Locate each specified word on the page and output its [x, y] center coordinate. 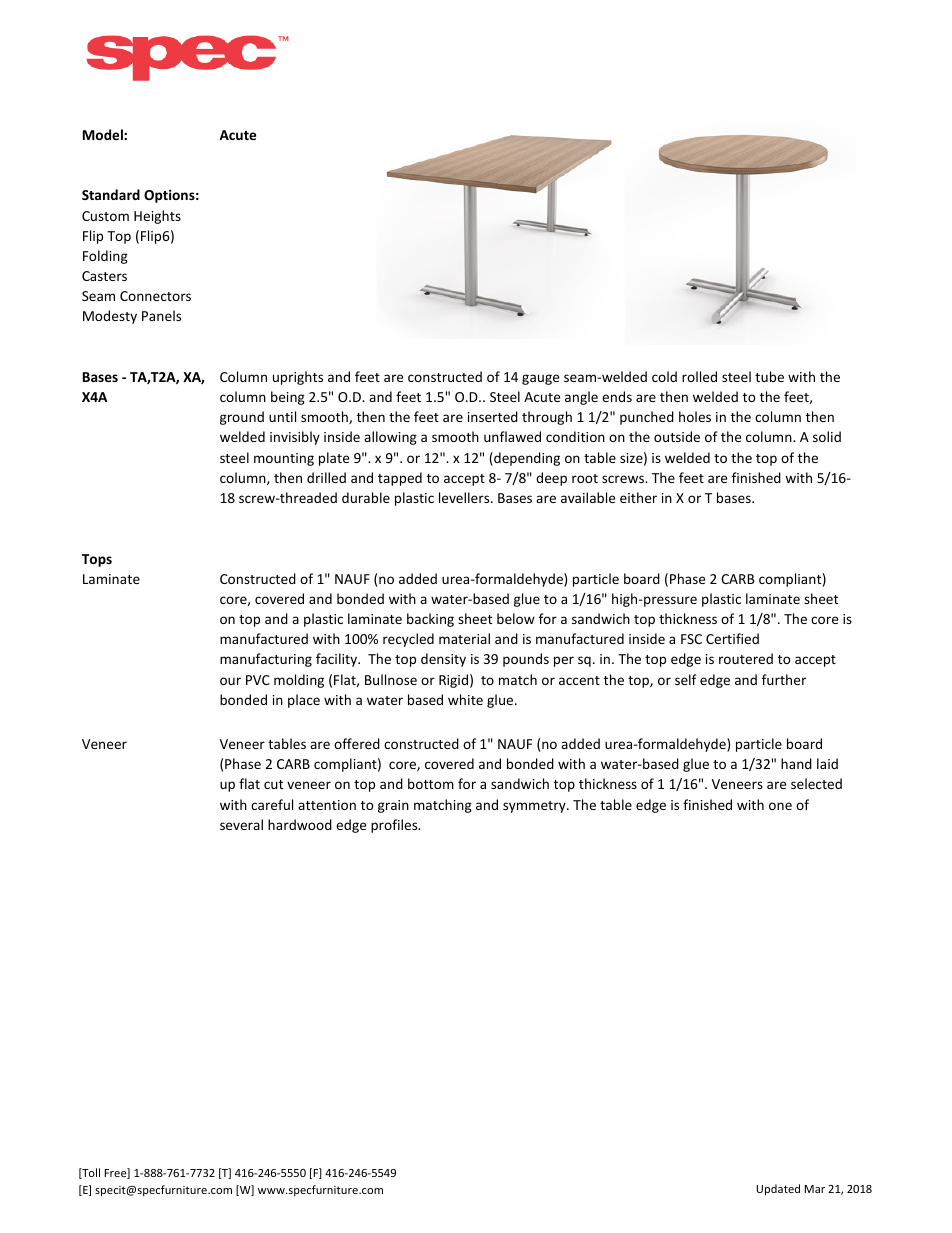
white [465, 699]
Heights [157, 217]
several [241, 824]
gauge [540, 379]
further [784, 679]
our [230, 681]
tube [769, 376]
